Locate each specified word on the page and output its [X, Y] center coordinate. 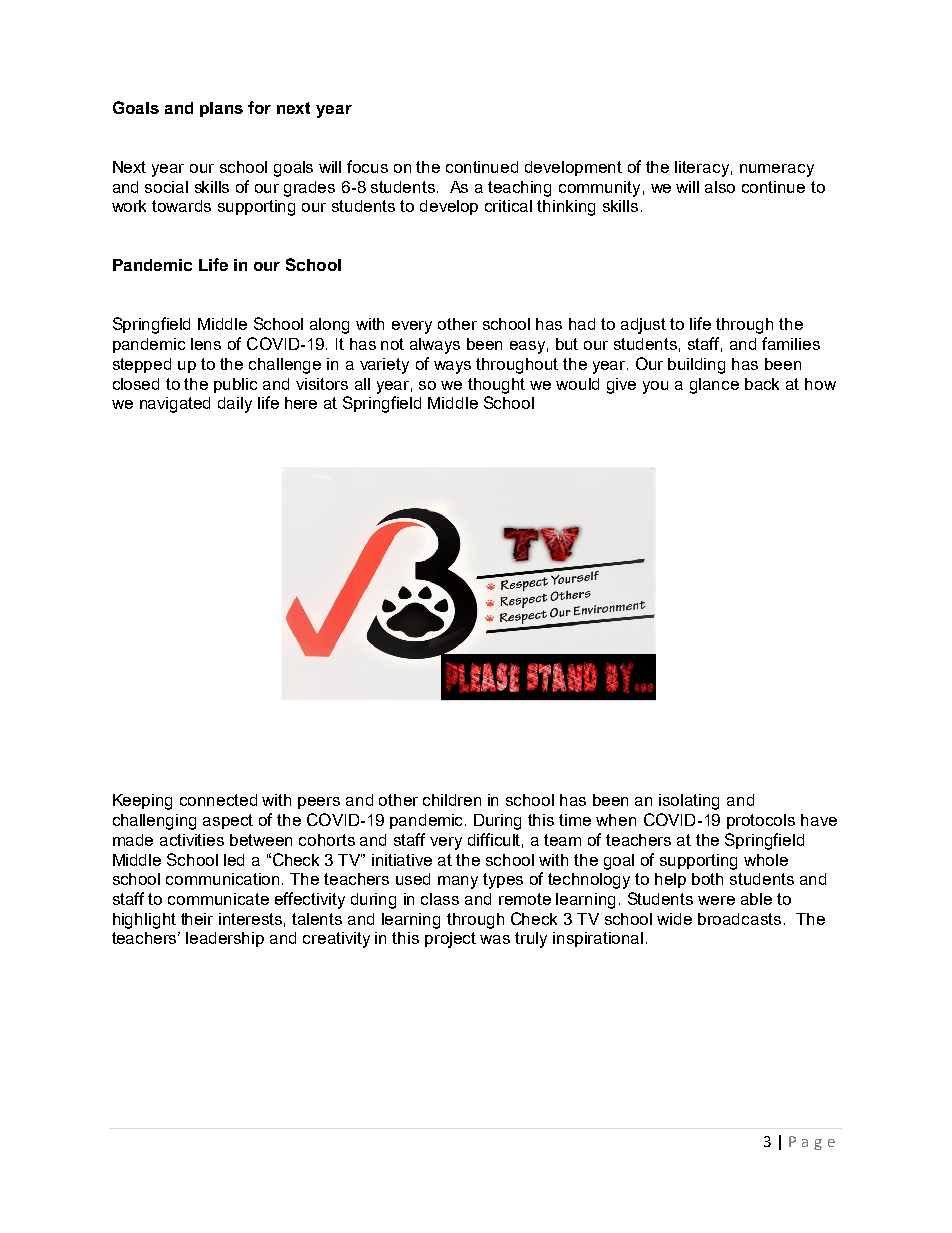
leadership [225, 939]
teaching [519, 189]
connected [218, 800]
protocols [761, 821]
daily [235, 405]
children [452, 800]
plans [221, 109]
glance [714, 386]
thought [496, 386]
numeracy [777, 170]
